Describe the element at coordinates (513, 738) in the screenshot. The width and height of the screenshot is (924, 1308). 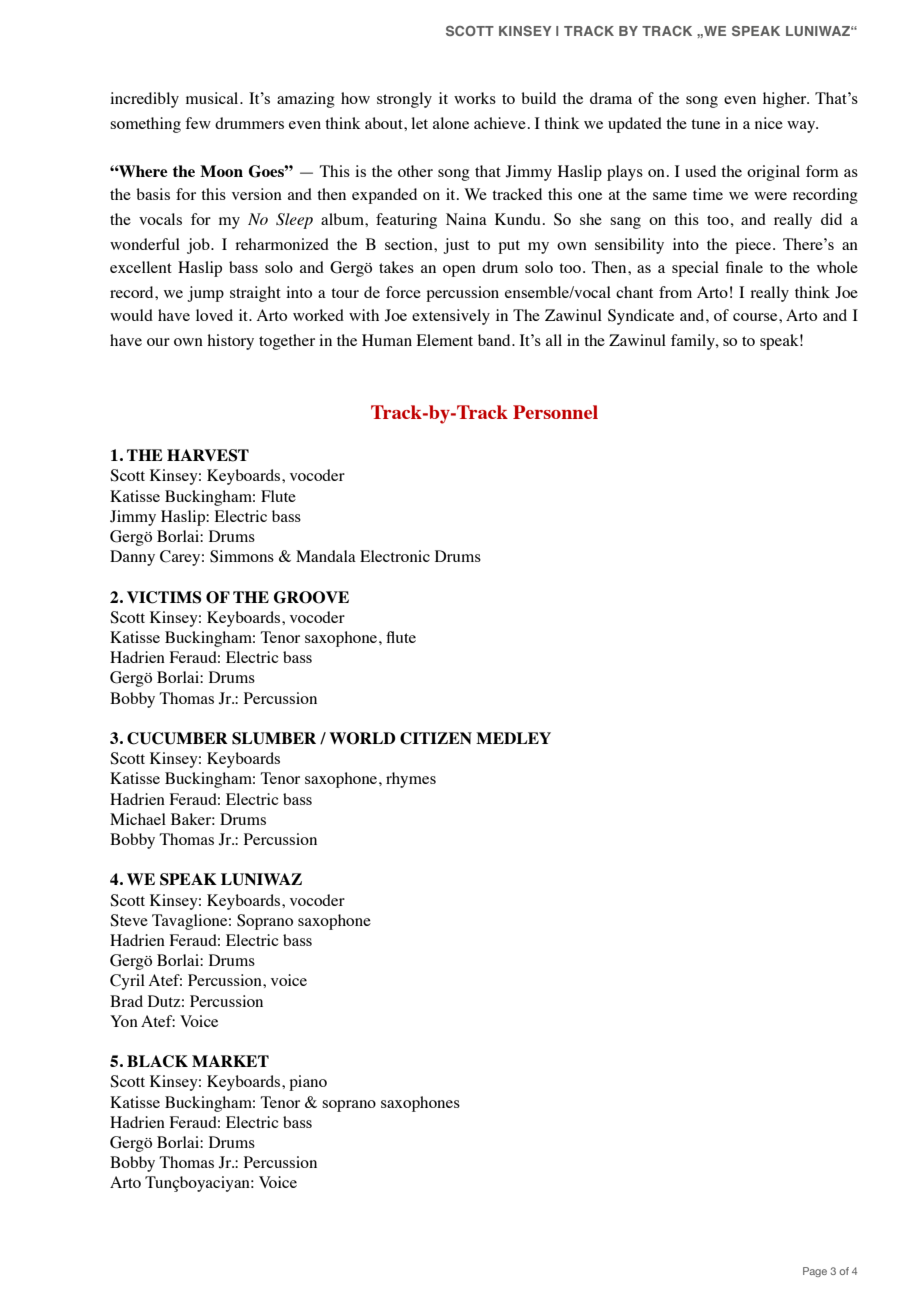
I see `MEDLEY` at that location.
